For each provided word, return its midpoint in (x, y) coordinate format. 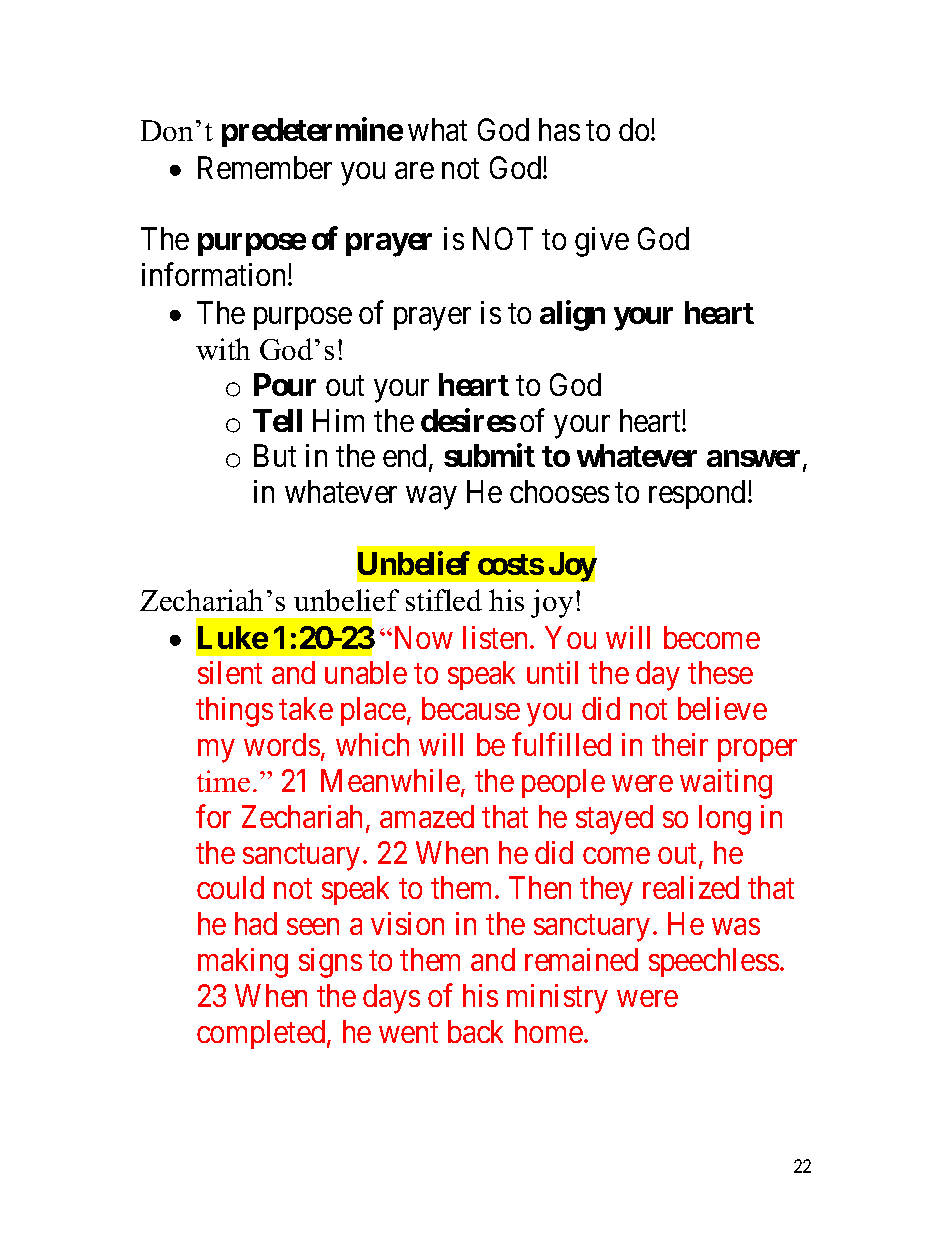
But (275, 456)
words (282, 744)
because (471, 708)
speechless (714, 962)
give (602, 242)
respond (699, 494)
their (680, 744)
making (243, 963)
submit (489, 455)
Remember (265, 167)
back (475, 1031)
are (414, 170)
